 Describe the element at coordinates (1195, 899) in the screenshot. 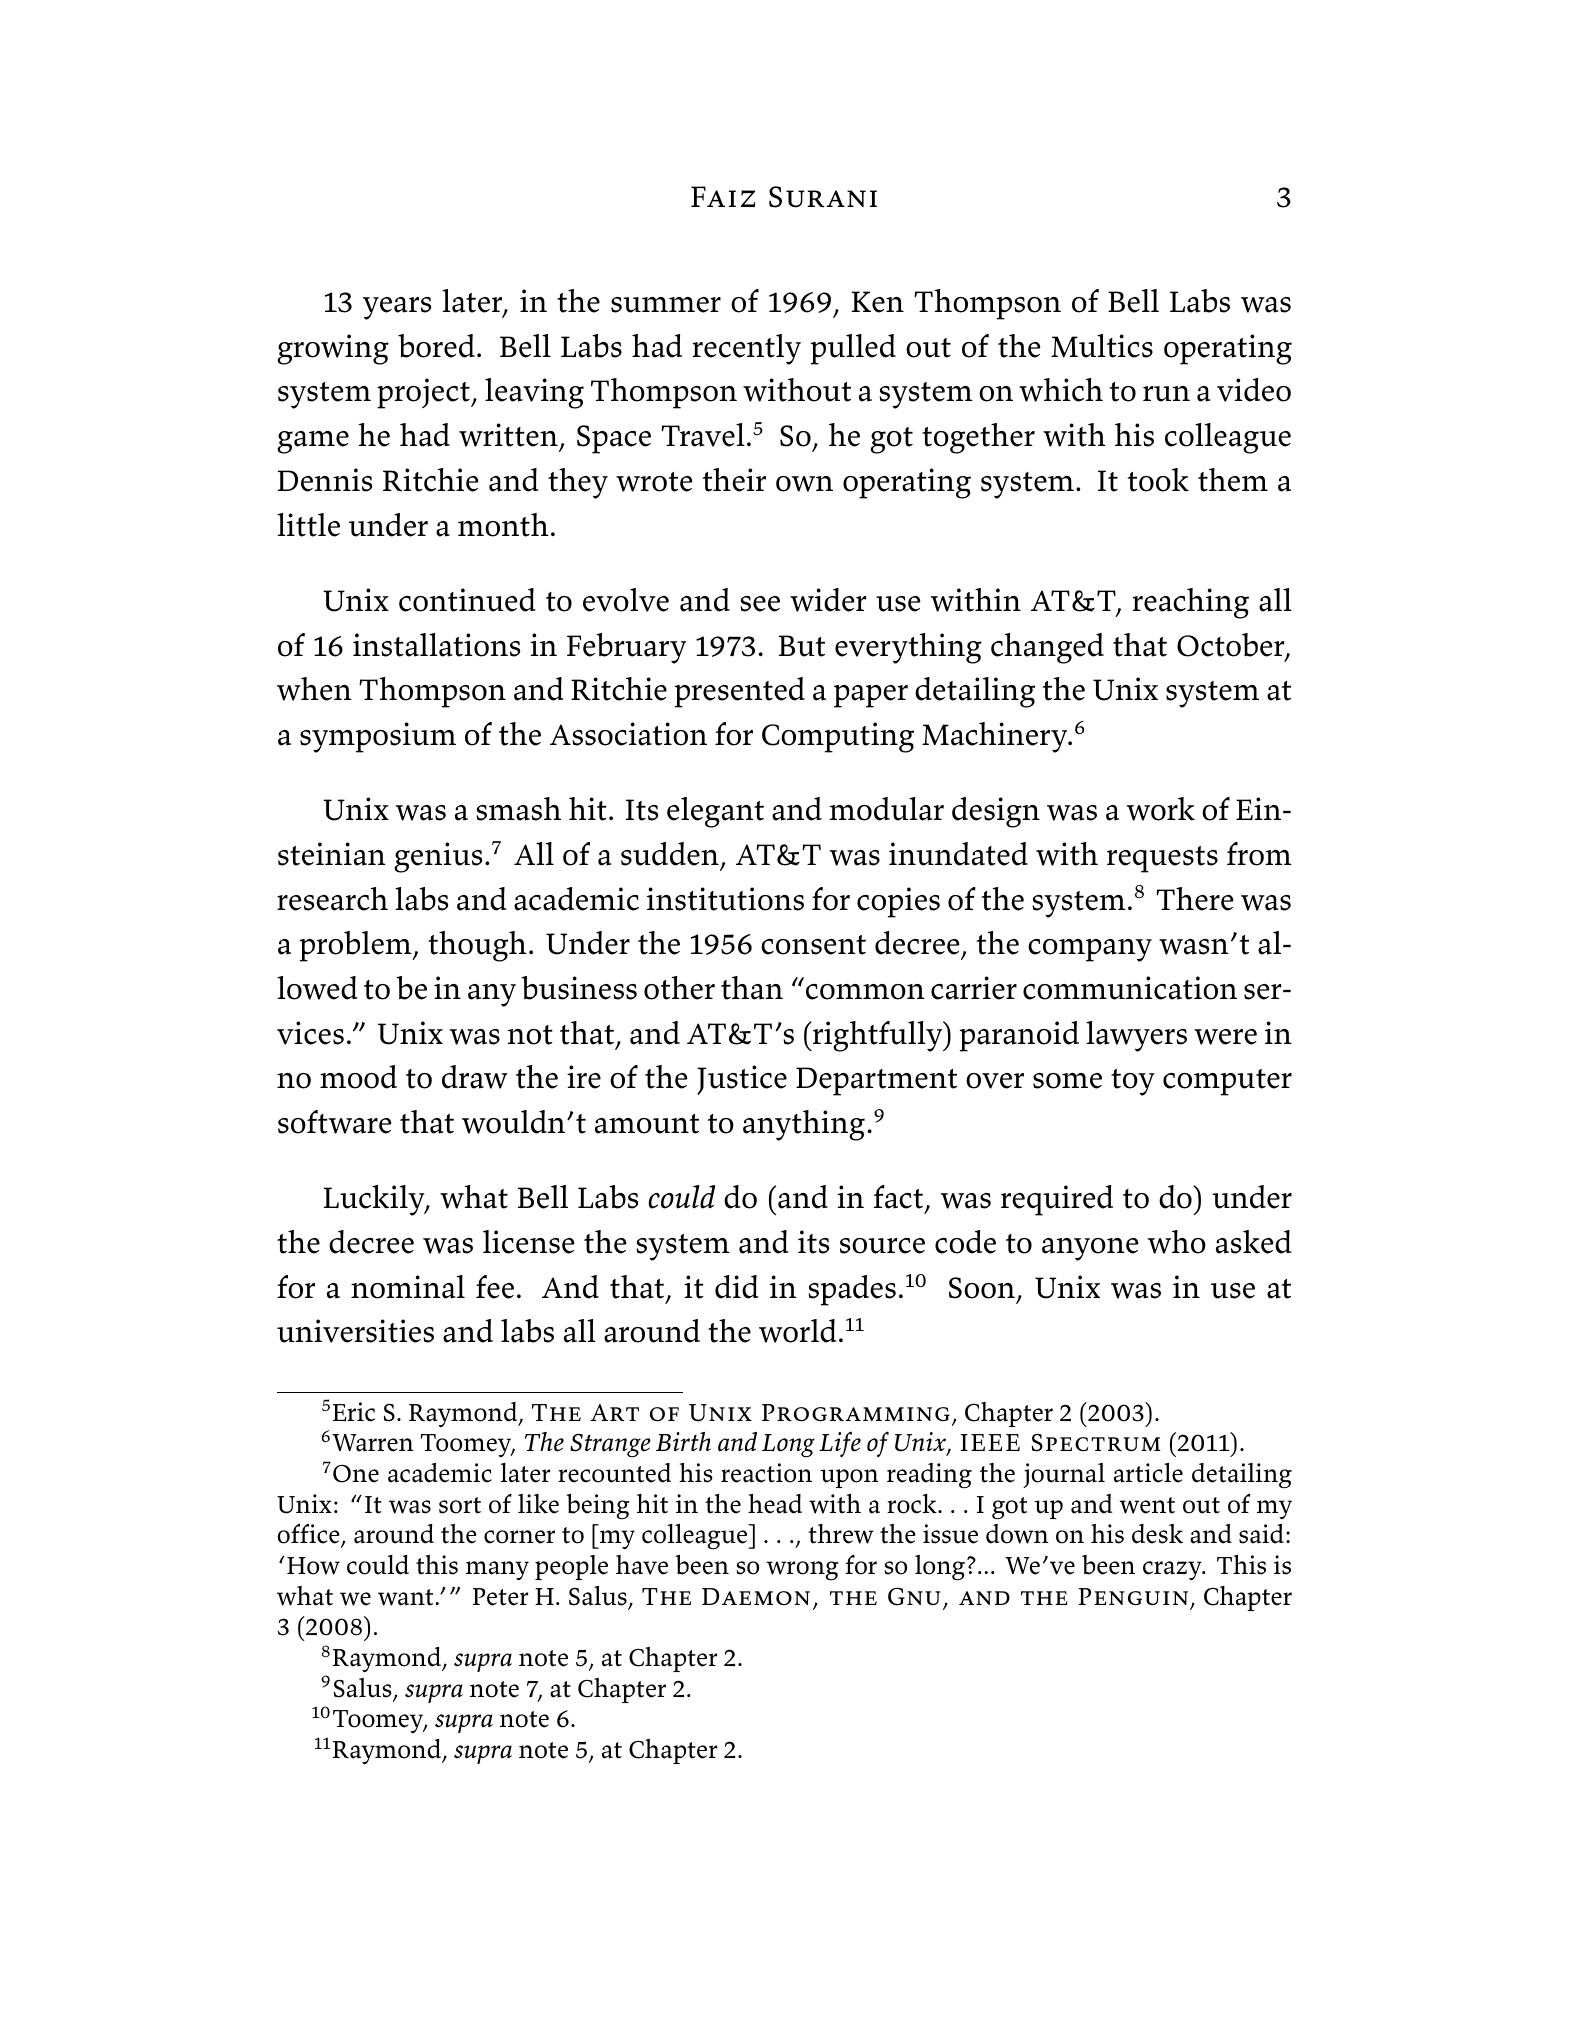

I see `There` at that location.
